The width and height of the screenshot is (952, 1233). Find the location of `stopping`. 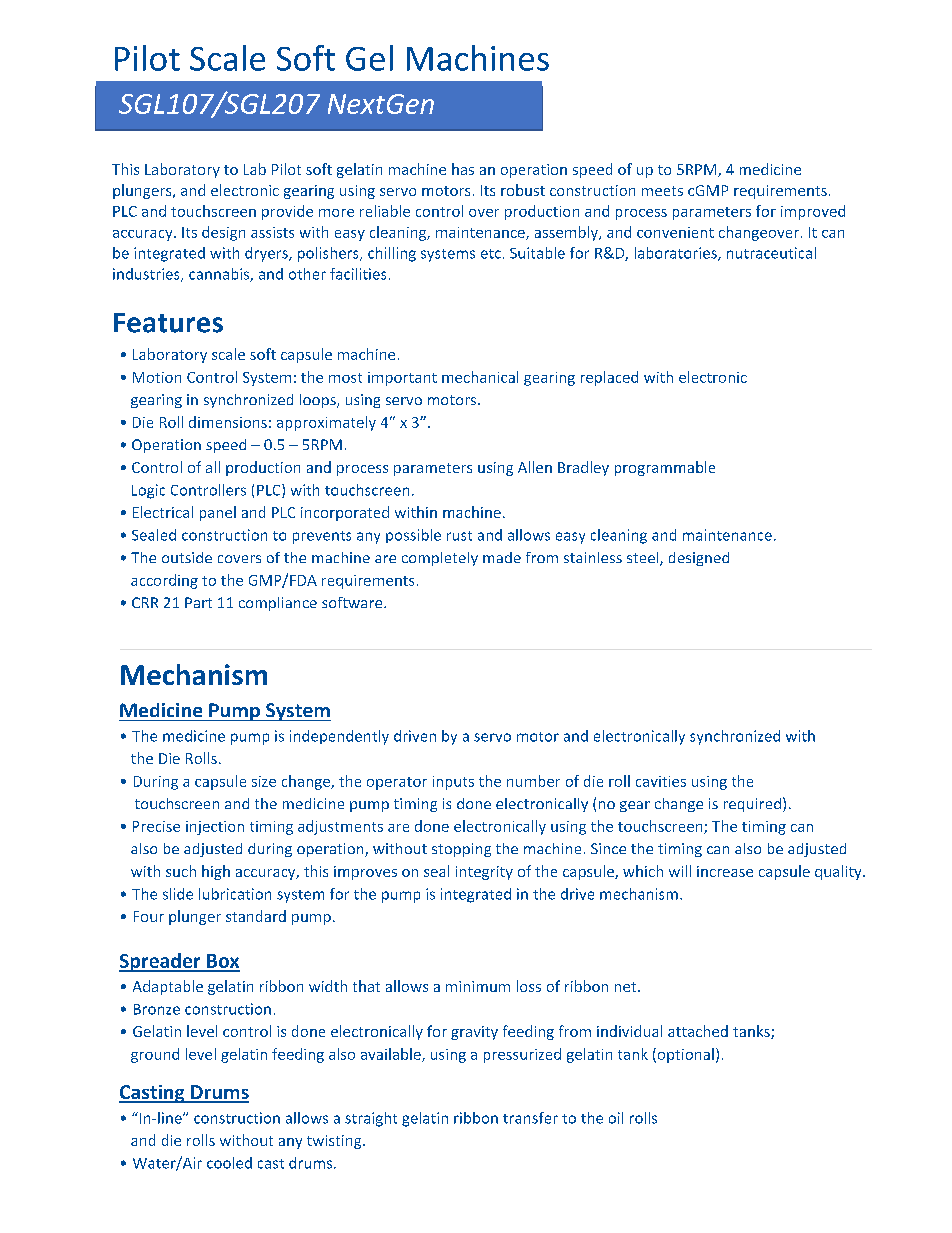

stopping is located at coordinates (461, 850).
